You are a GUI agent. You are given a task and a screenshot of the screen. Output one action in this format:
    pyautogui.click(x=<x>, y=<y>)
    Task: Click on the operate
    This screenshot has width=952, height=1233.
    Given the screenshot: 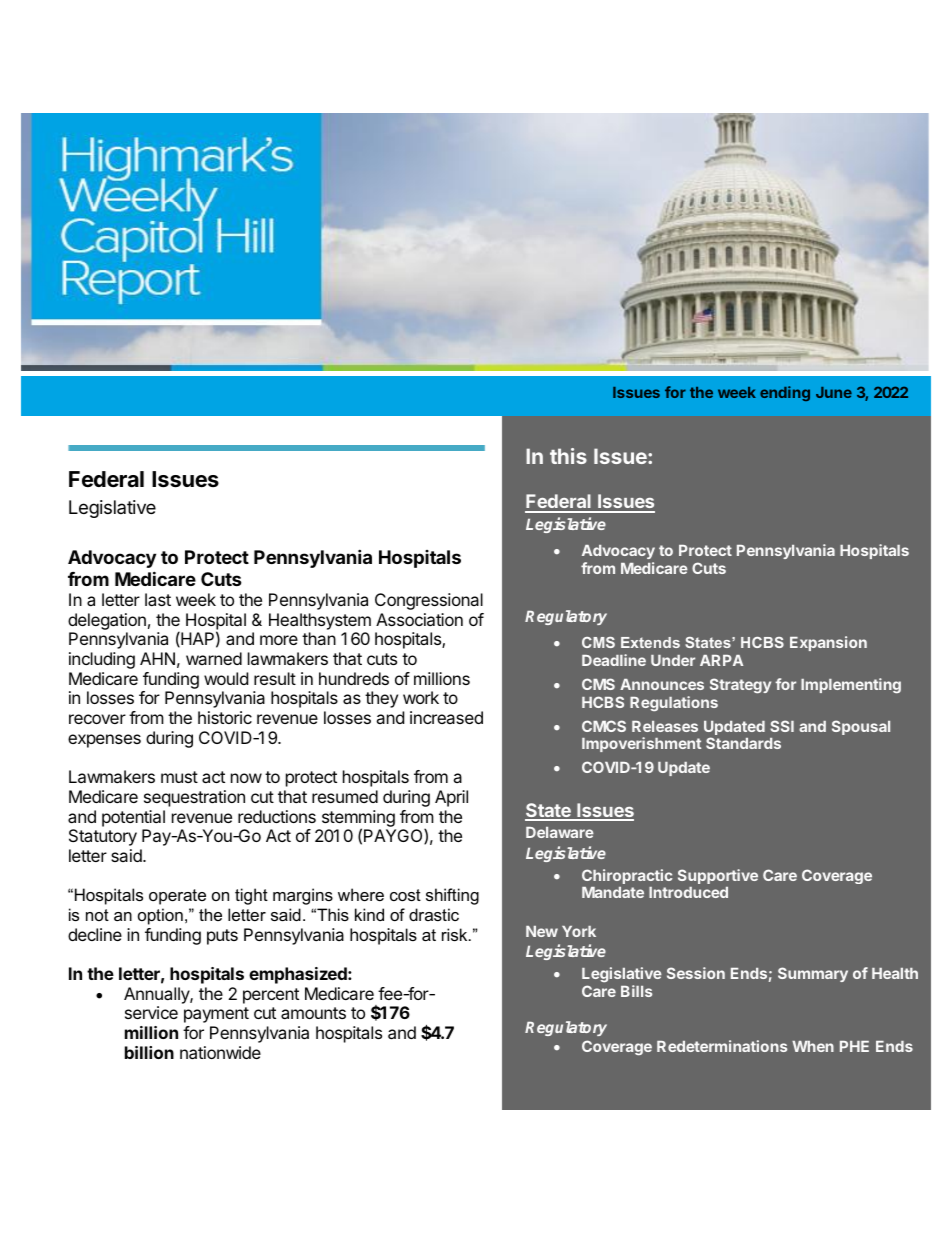 What is the action you would take?
    pyautogui.click(x=177, y=897)
